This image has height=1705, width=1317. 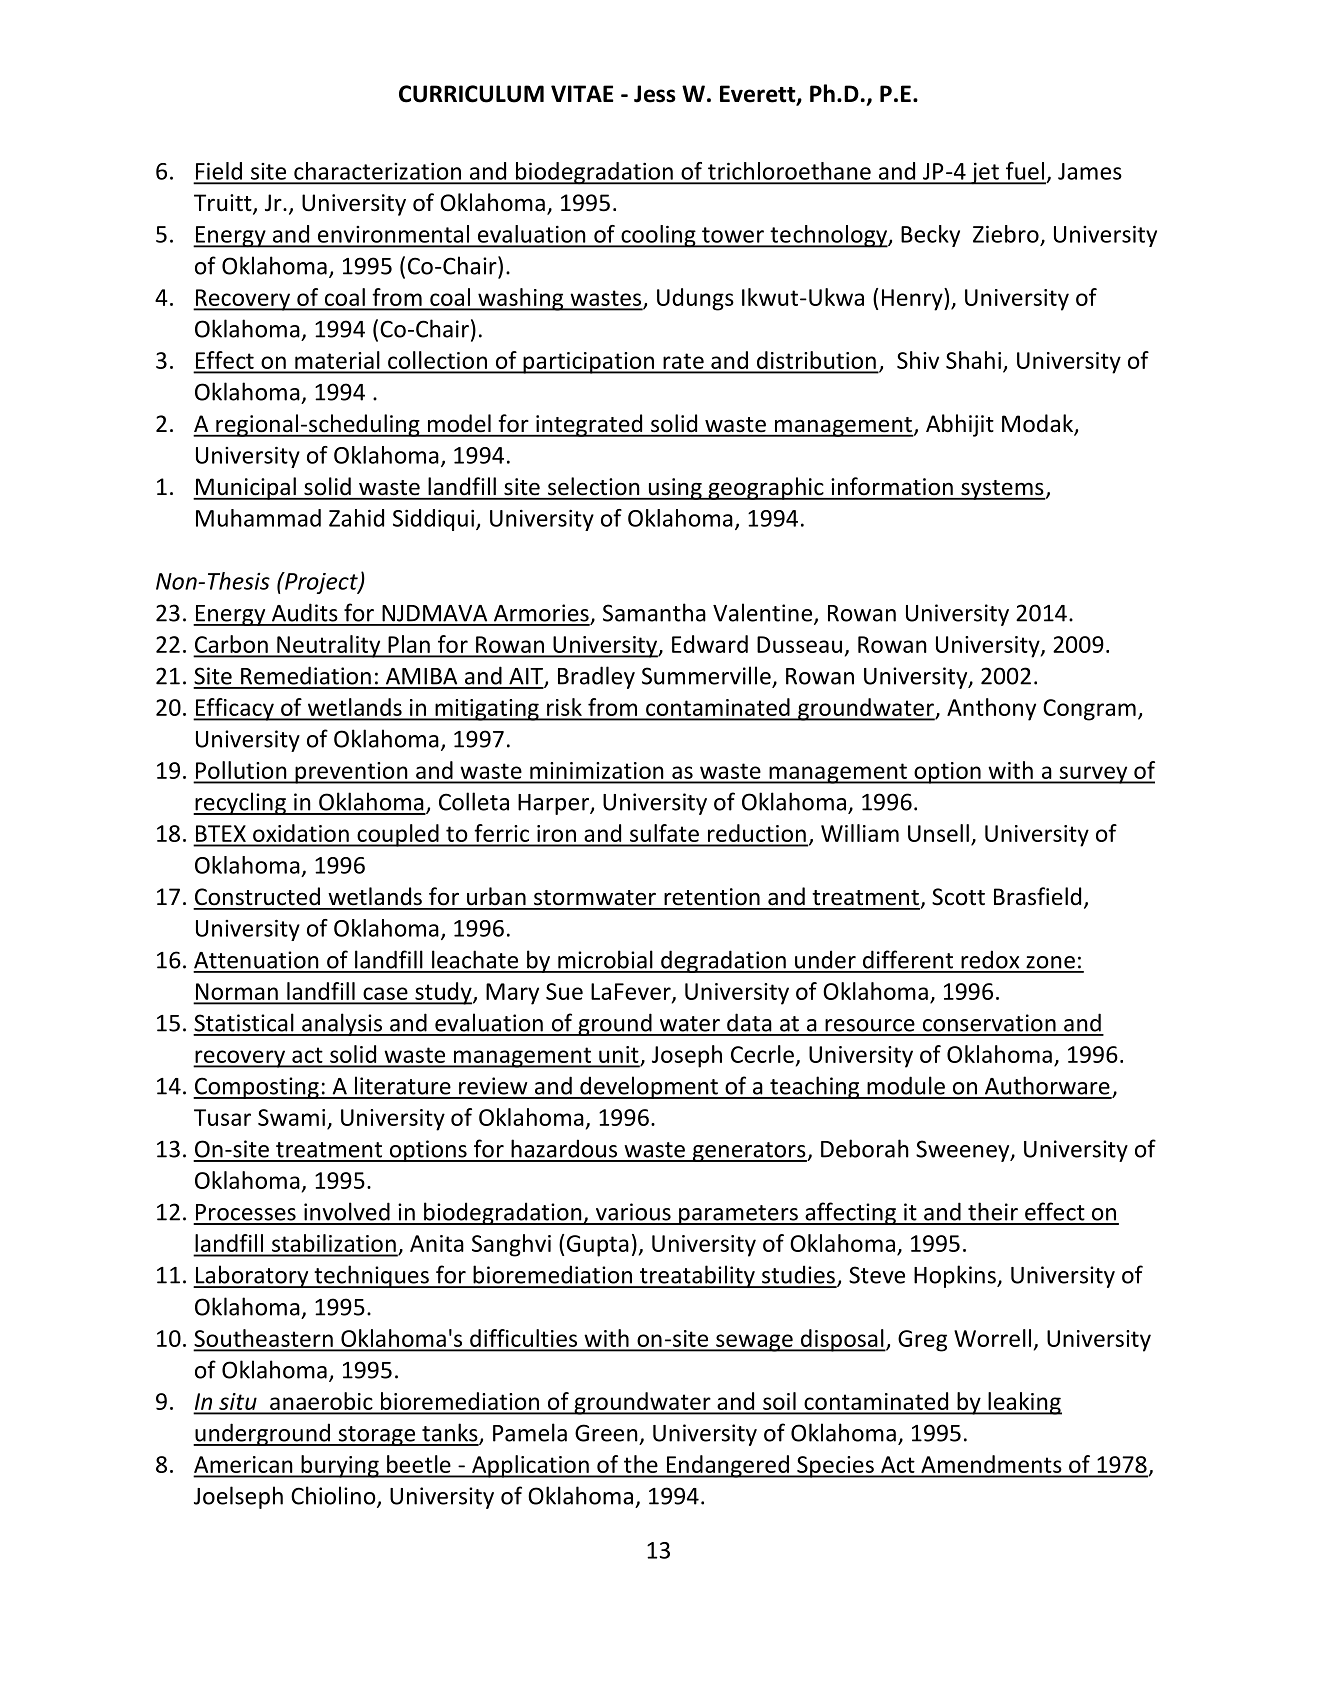 I want to click on Scott, so click(x=958, y=897).
